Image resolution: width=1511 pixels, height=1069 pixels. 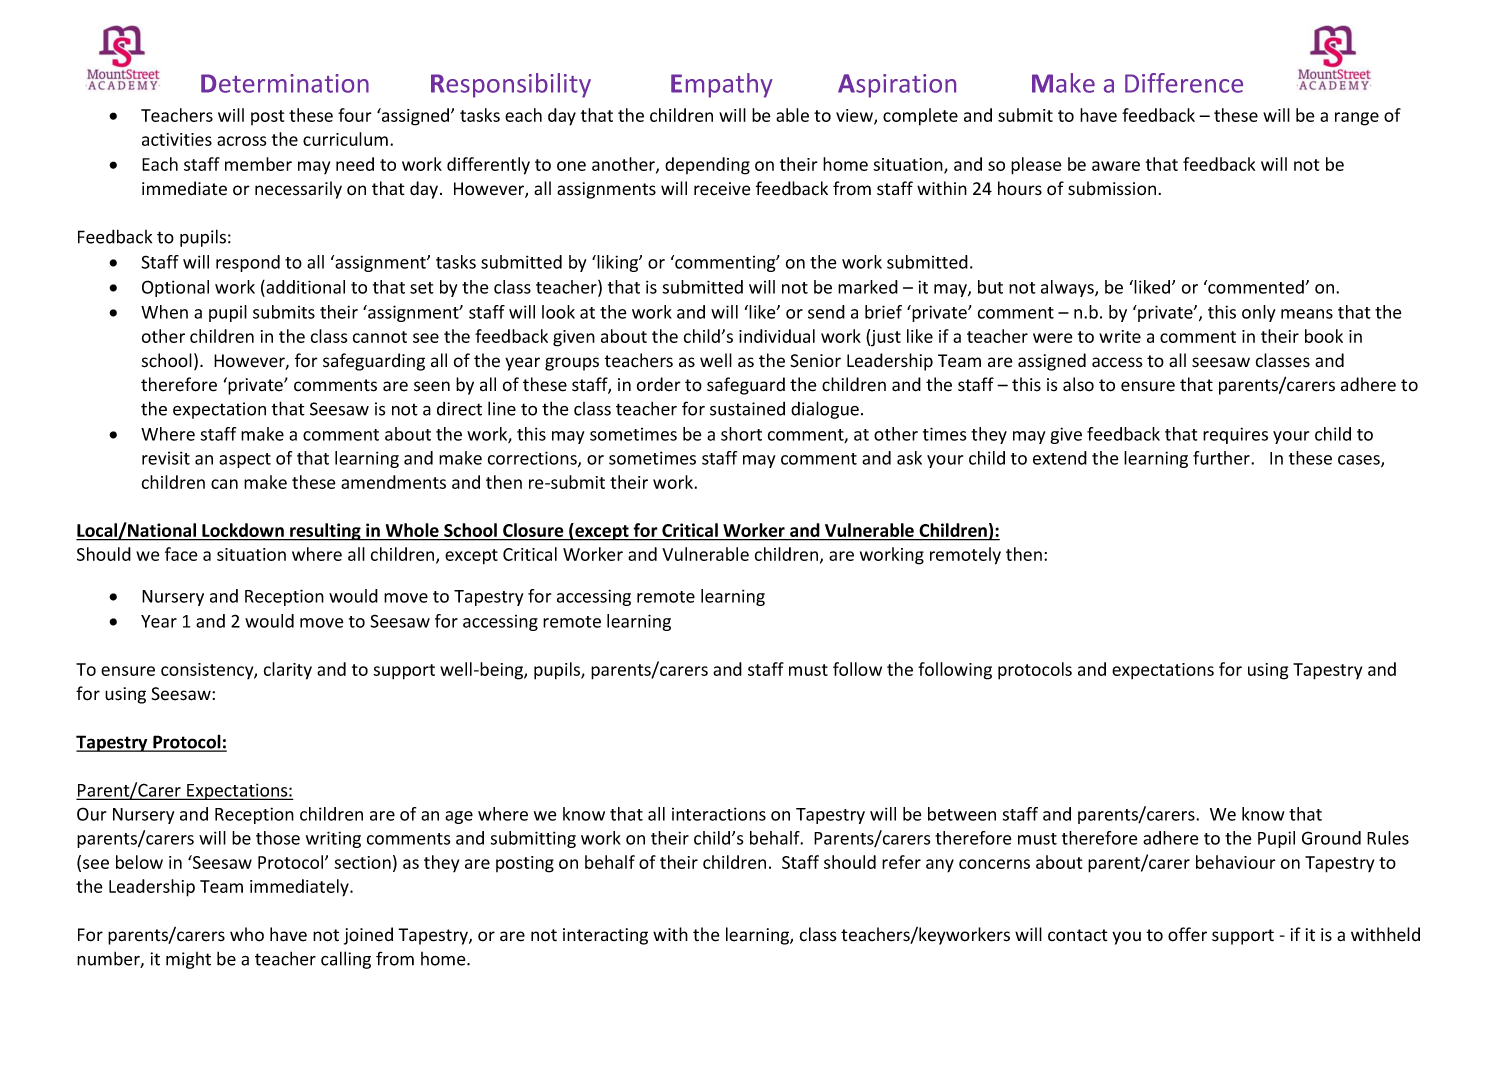 What do you see at coordinates (355, 115) in the document?
I see `four` at bounding box center [355, 115].
